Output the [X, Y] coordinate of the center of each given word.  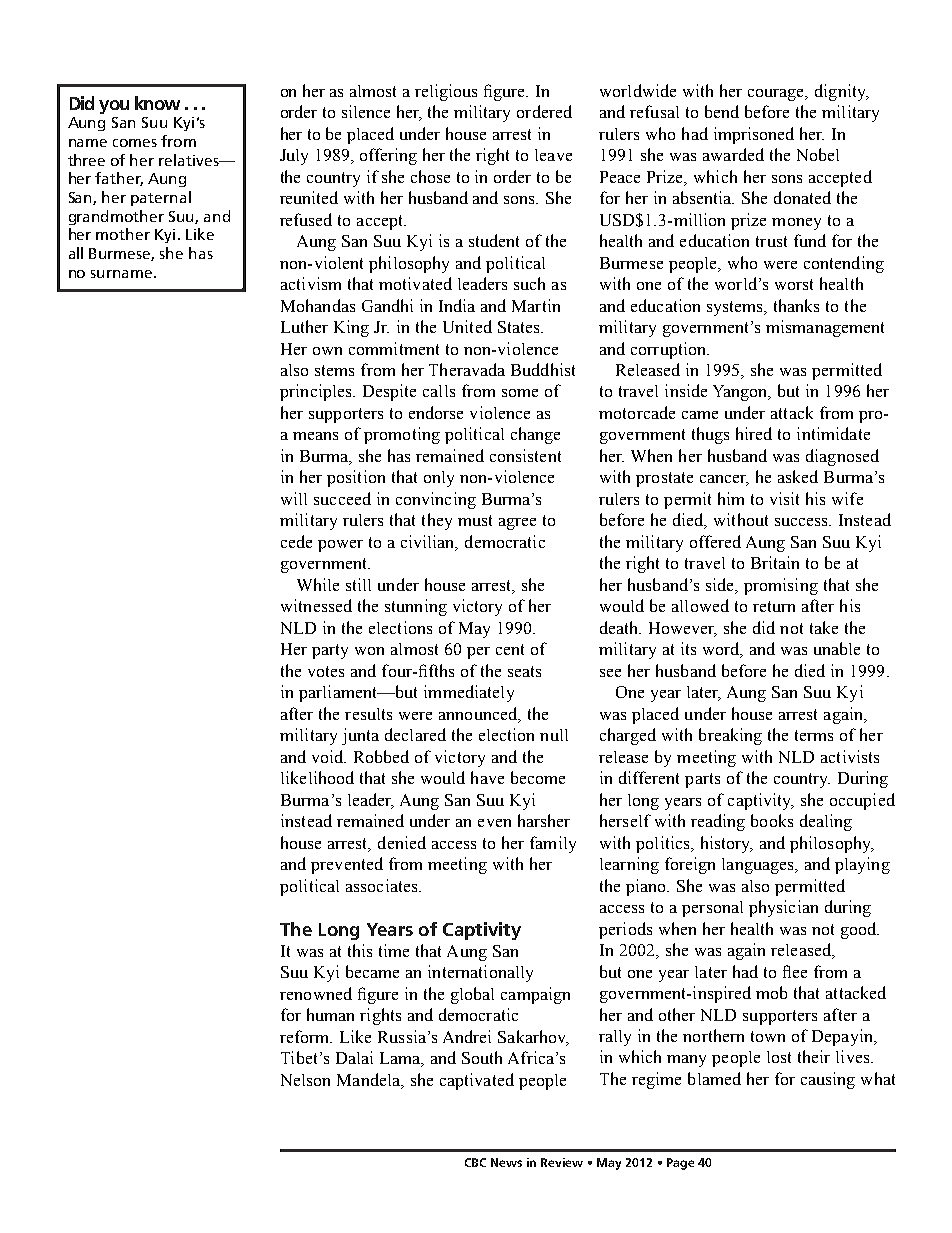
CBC [475, 1162]
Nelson [305, 1080]
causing [828, 1080]
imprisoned [754, 135]
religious [446, 92]
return [774, 606]
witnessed [316, 605]
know [157, 103]
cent [510, 649]
